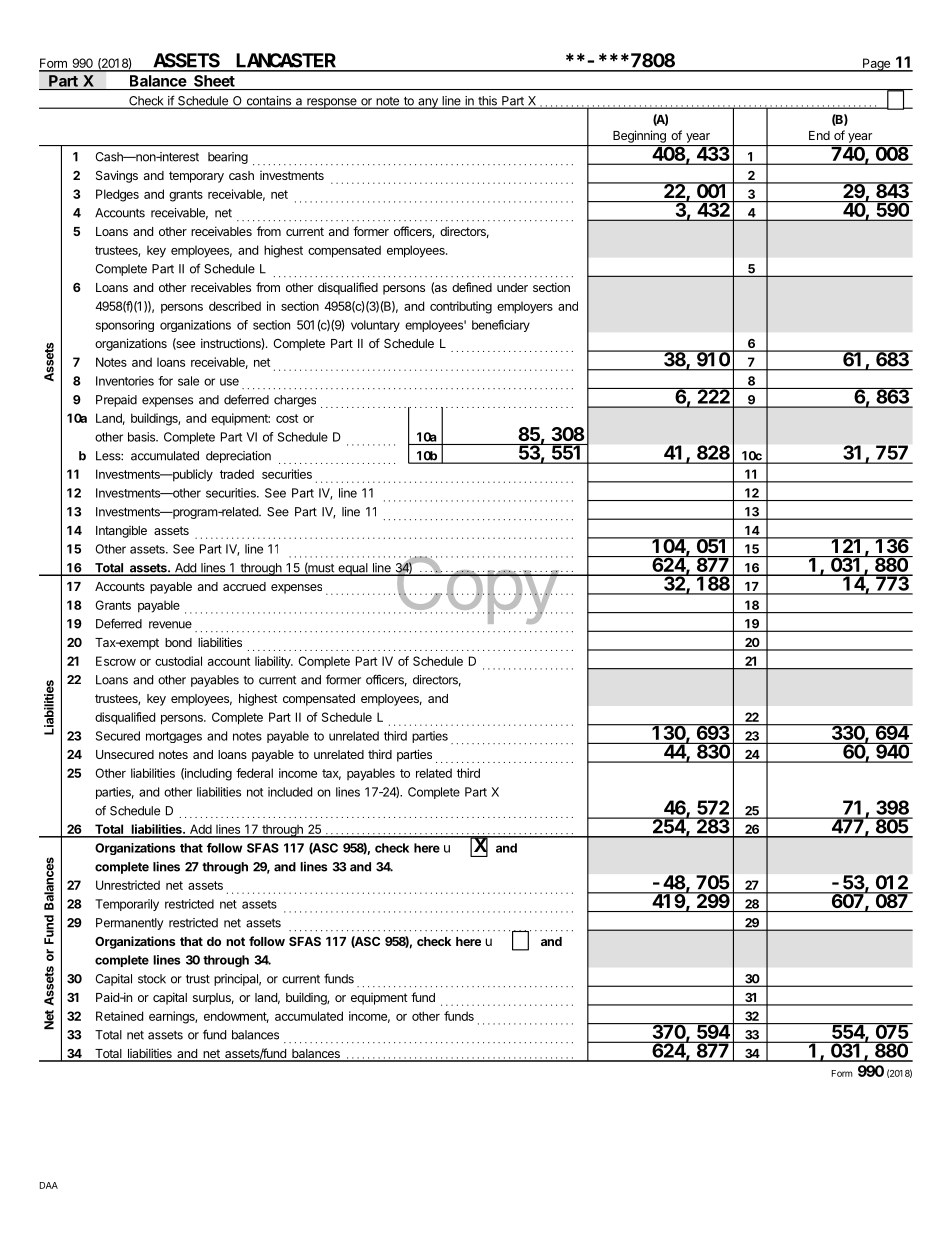  What do you see at coordinates (525, 307) in the screenshot?
I see `employers` at bounding box center [525, 307].
